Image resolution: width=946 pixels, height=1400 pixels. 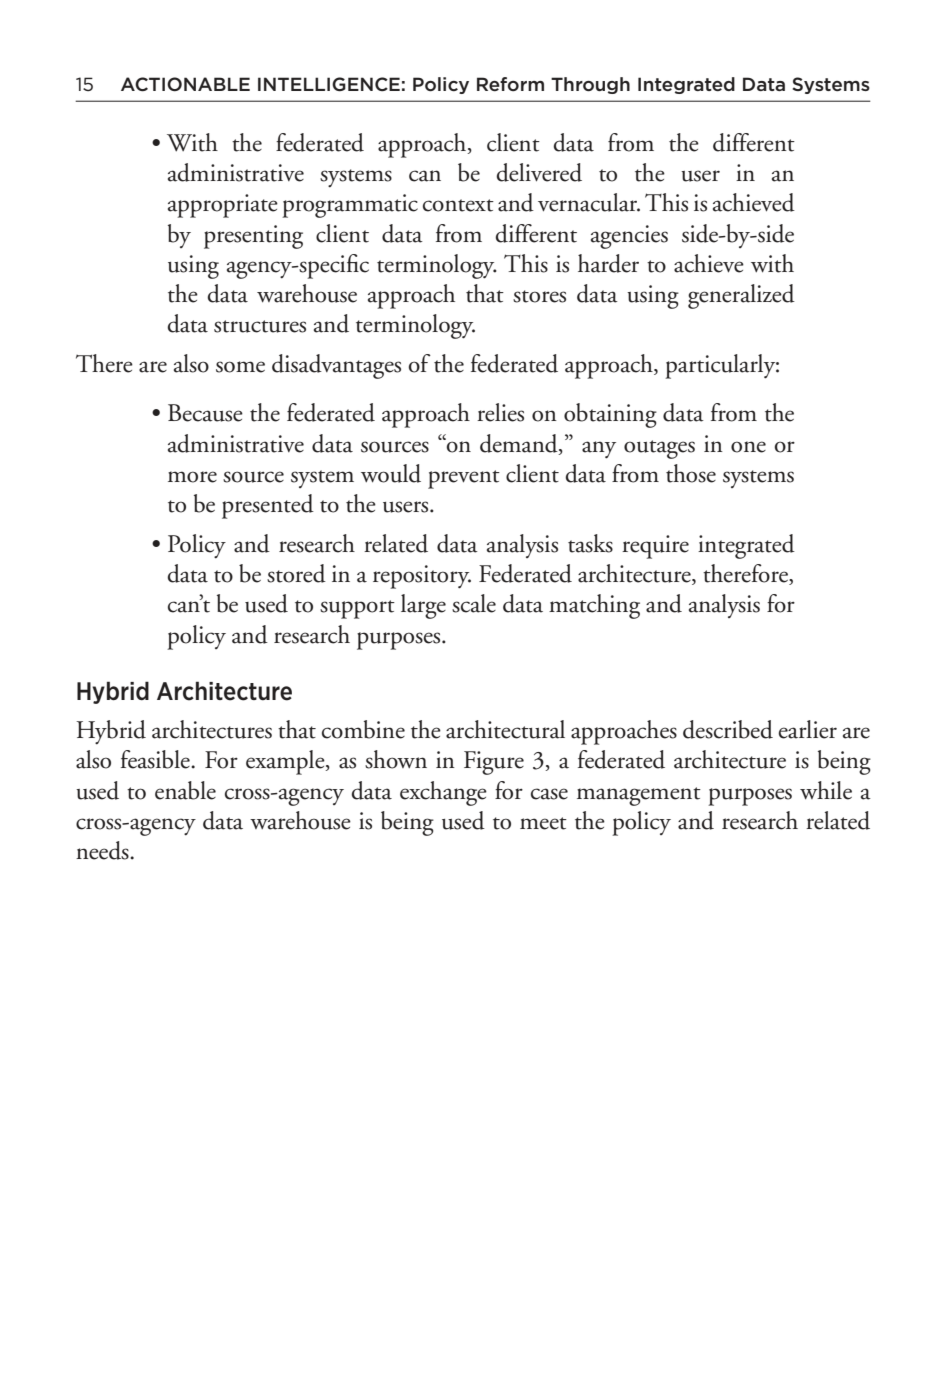 I want to click on Reform, so click(x=510, y=84).
